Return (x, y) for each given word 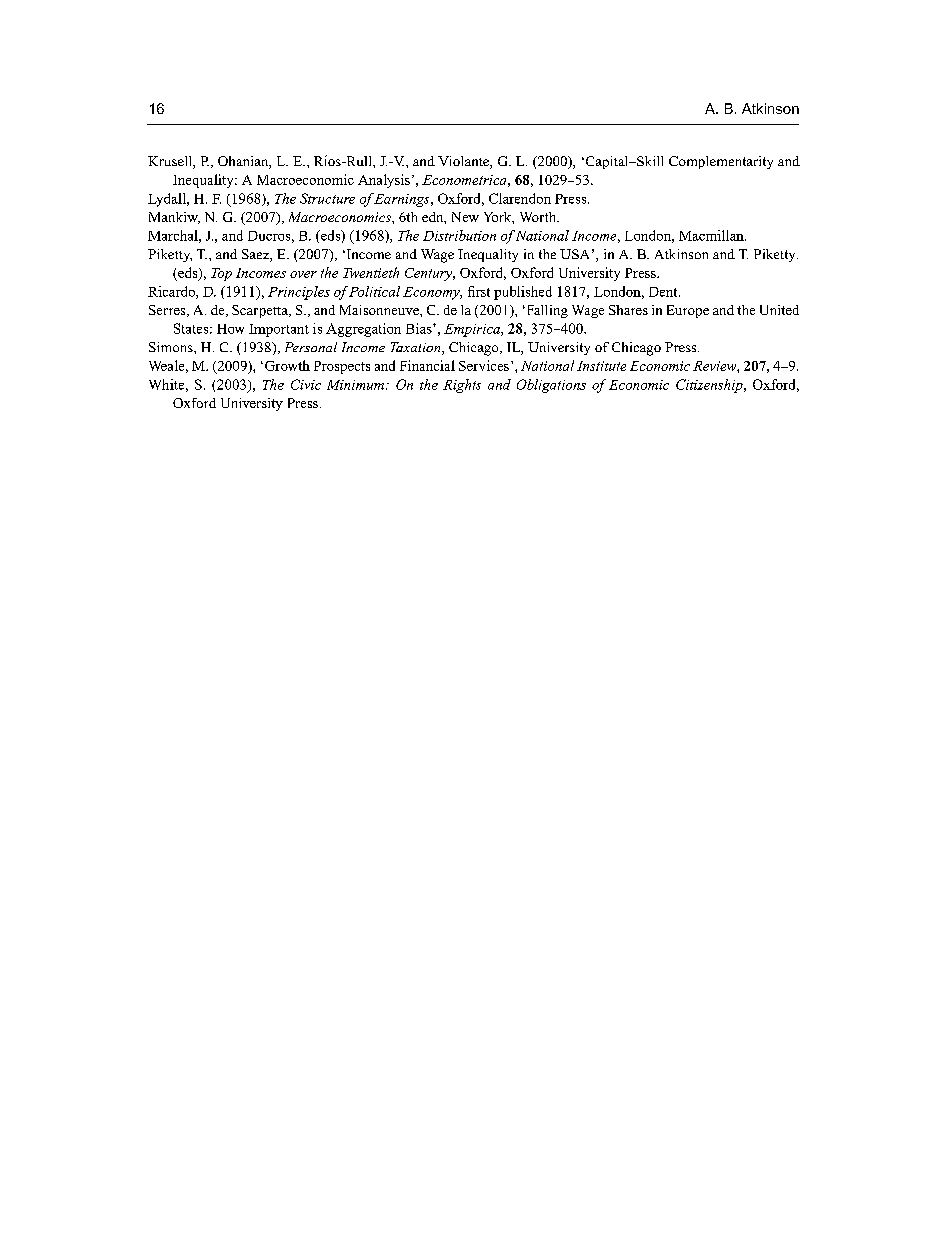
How (230, 329)
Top (221, 274)
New (465, 217)
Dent (664, 292)
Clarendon (520, 198)
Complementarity (721, 162)
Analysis (384, 181)
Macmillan (712, 235)
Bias (420, 328)
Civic (306, 384)
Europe (688, 311)
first (479, 291)
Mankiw (174, 218)
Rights (462, 386)
